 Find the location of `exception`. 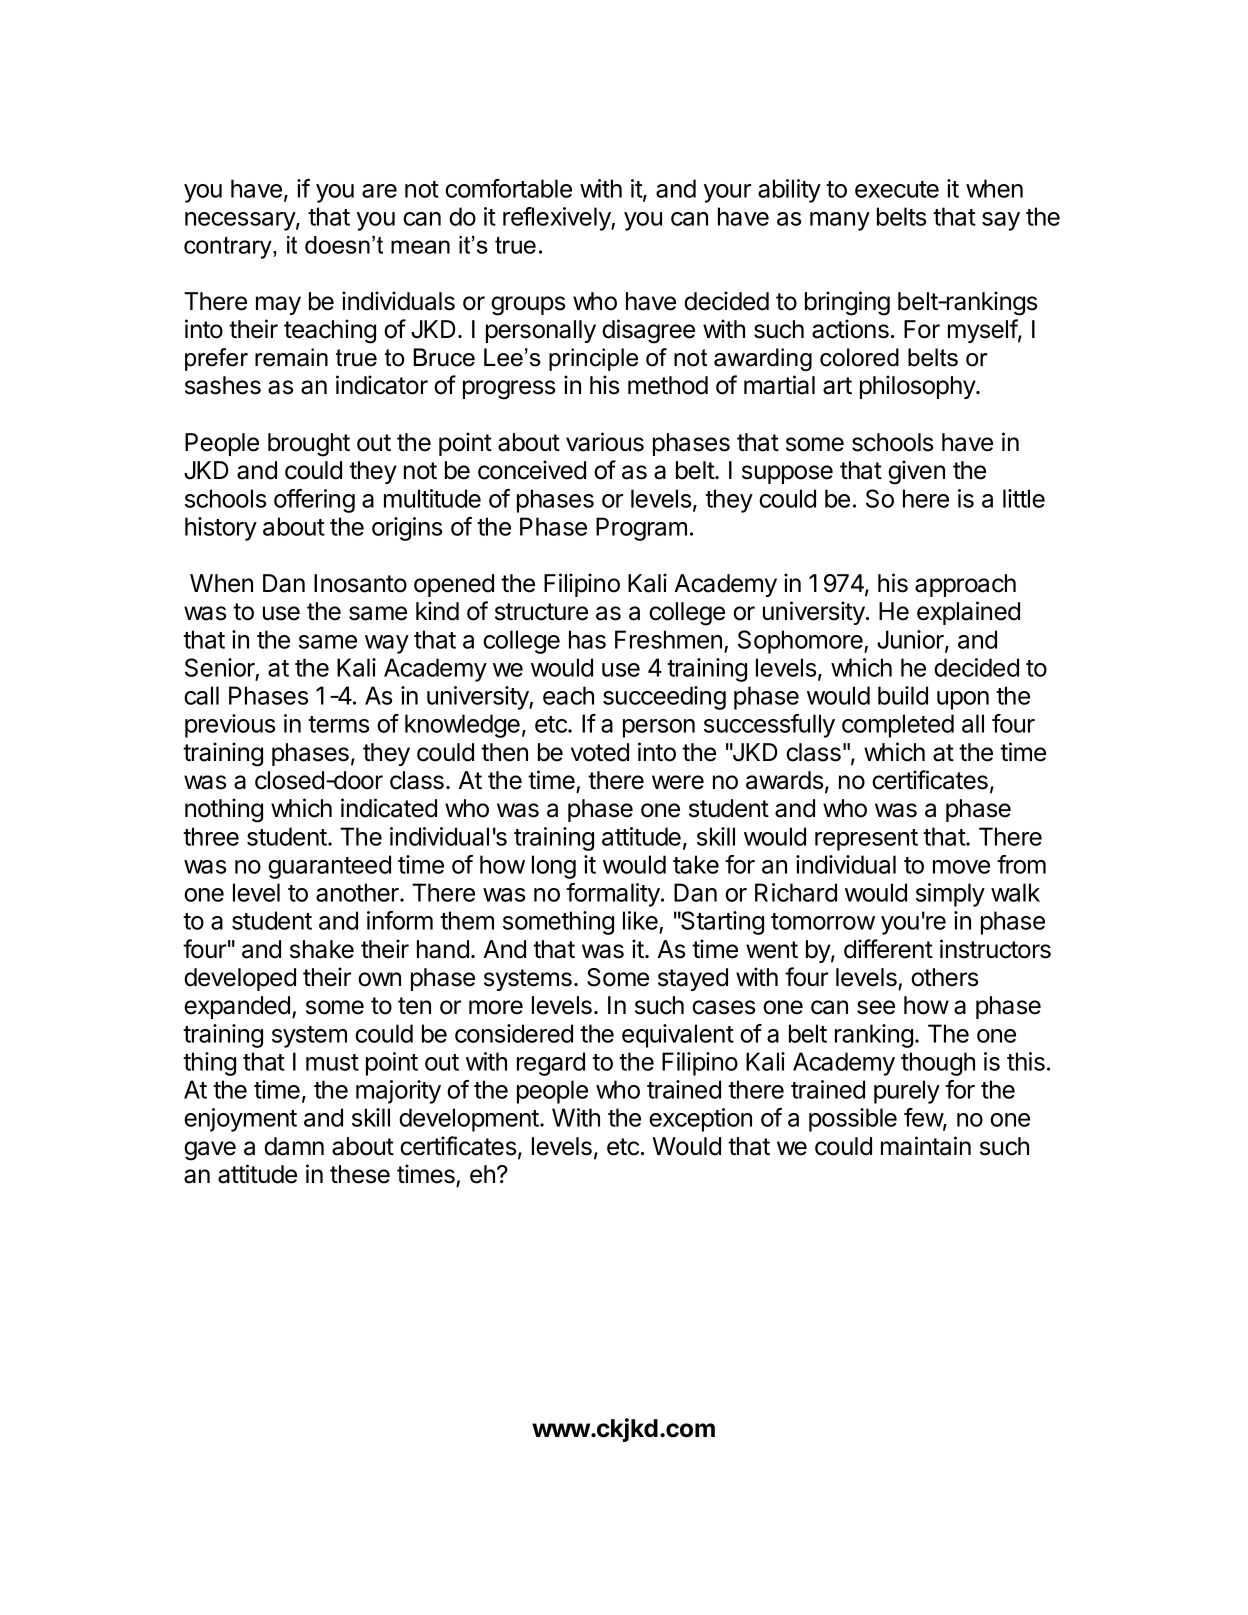

exception is located at coordinates (700, 1120).
